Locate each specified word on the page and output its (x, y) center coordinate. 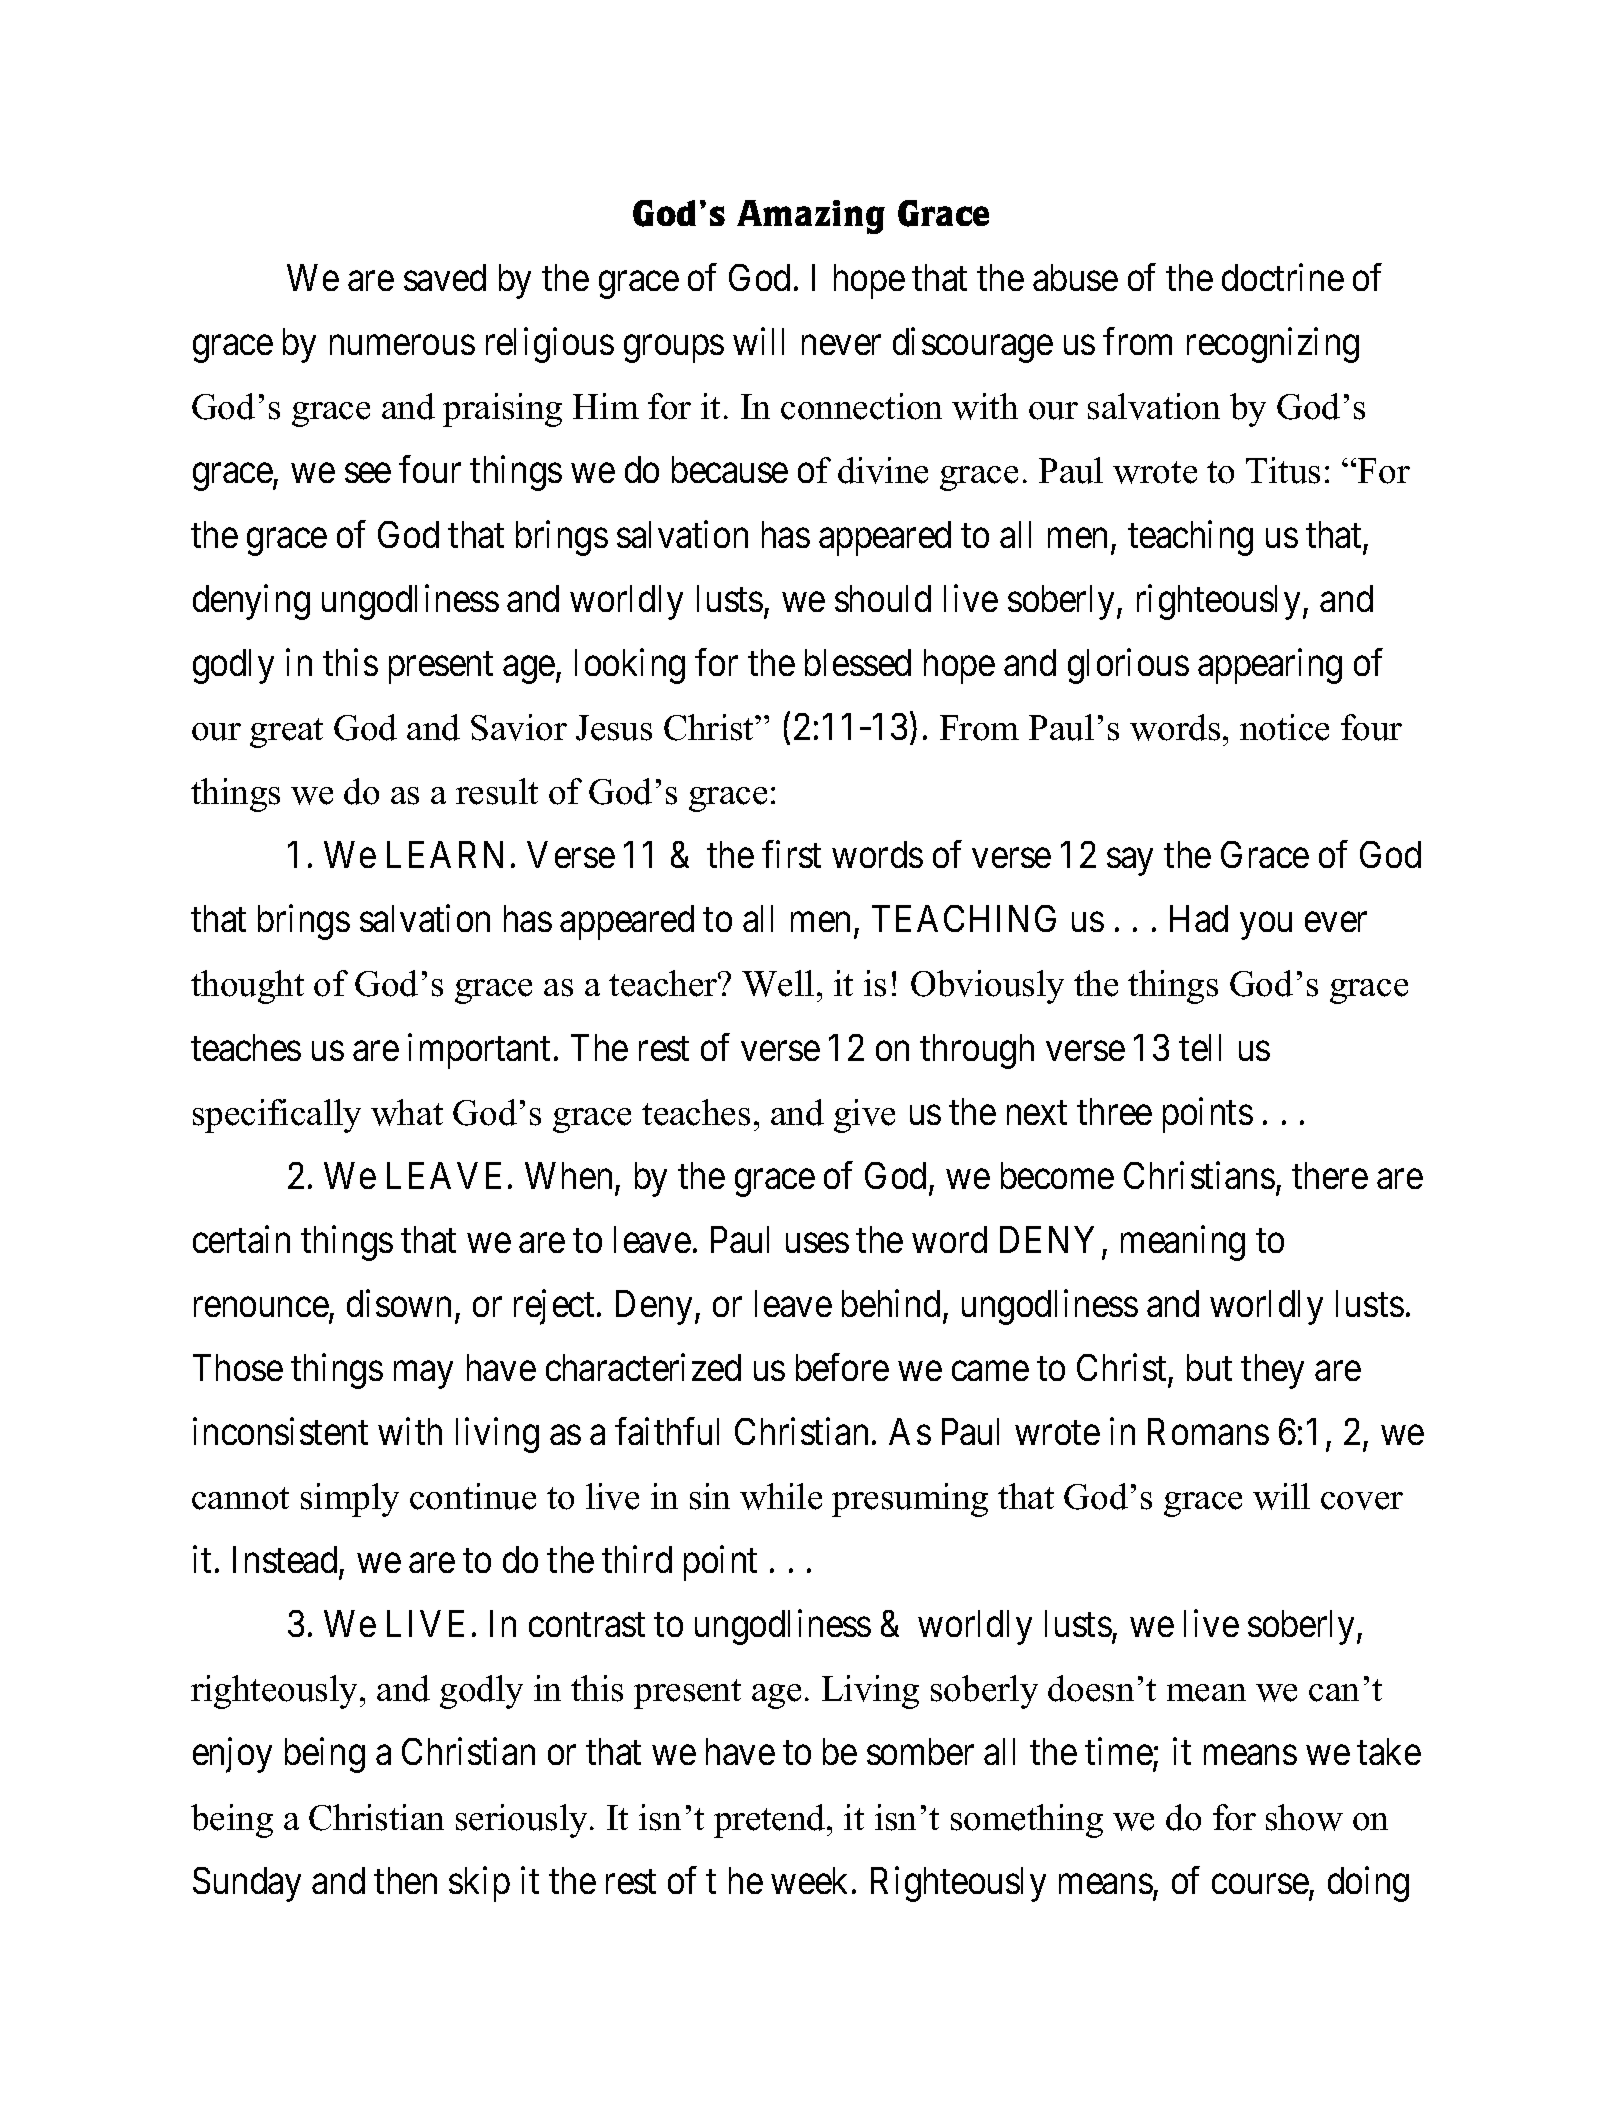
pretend (771, 1821)
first (791, 854)
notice (1284, 727)
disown (399, 1303)
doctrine (1283, 277)
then (405, 1880)
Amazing (811, 217)
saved (445, 277)
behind (891, 1303)
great (286, 733)
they (1272, 1371)
